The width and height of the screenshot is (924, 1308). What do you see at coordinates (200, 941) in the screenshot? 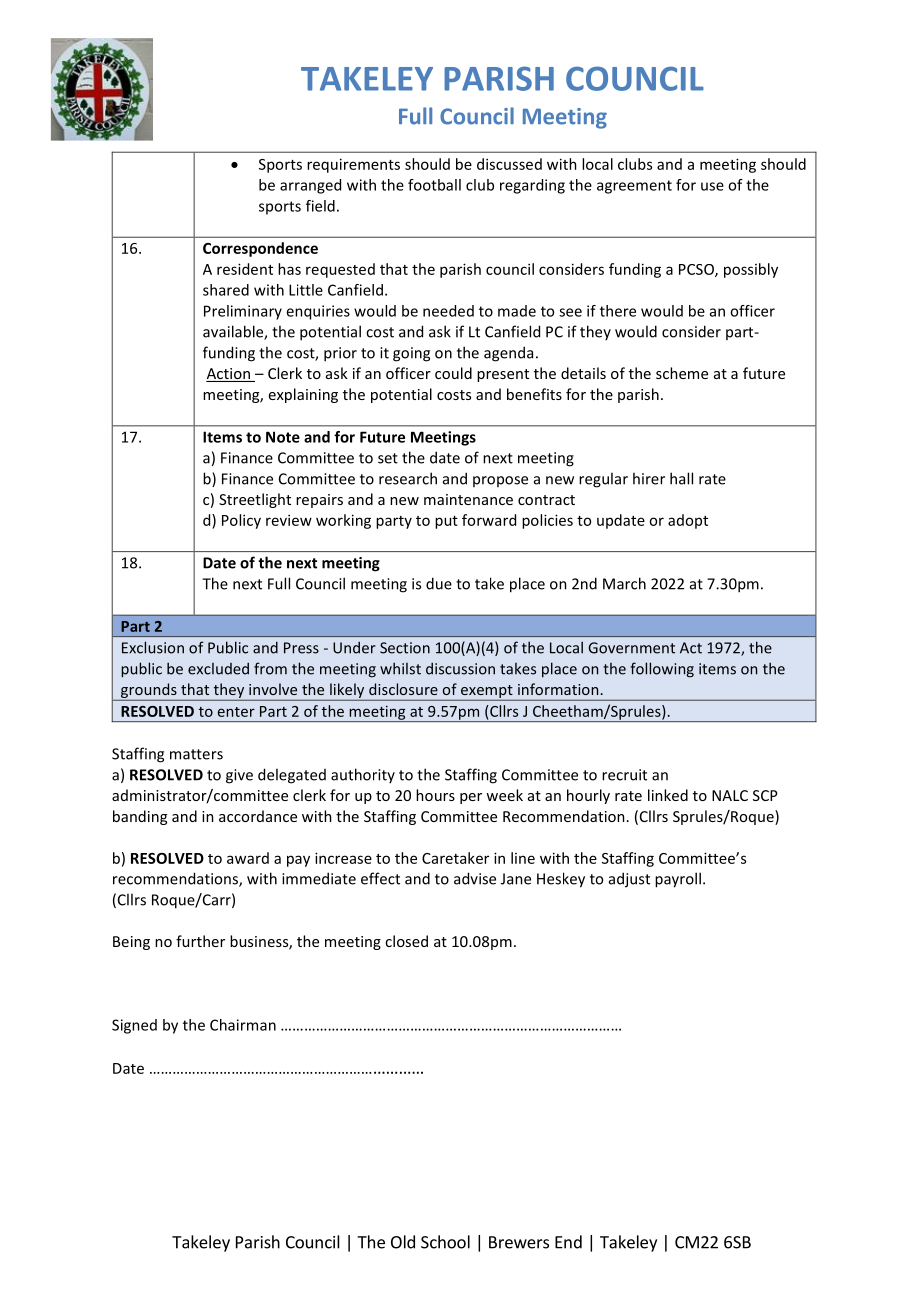
I see `further` at bounding box center [200, 941].
